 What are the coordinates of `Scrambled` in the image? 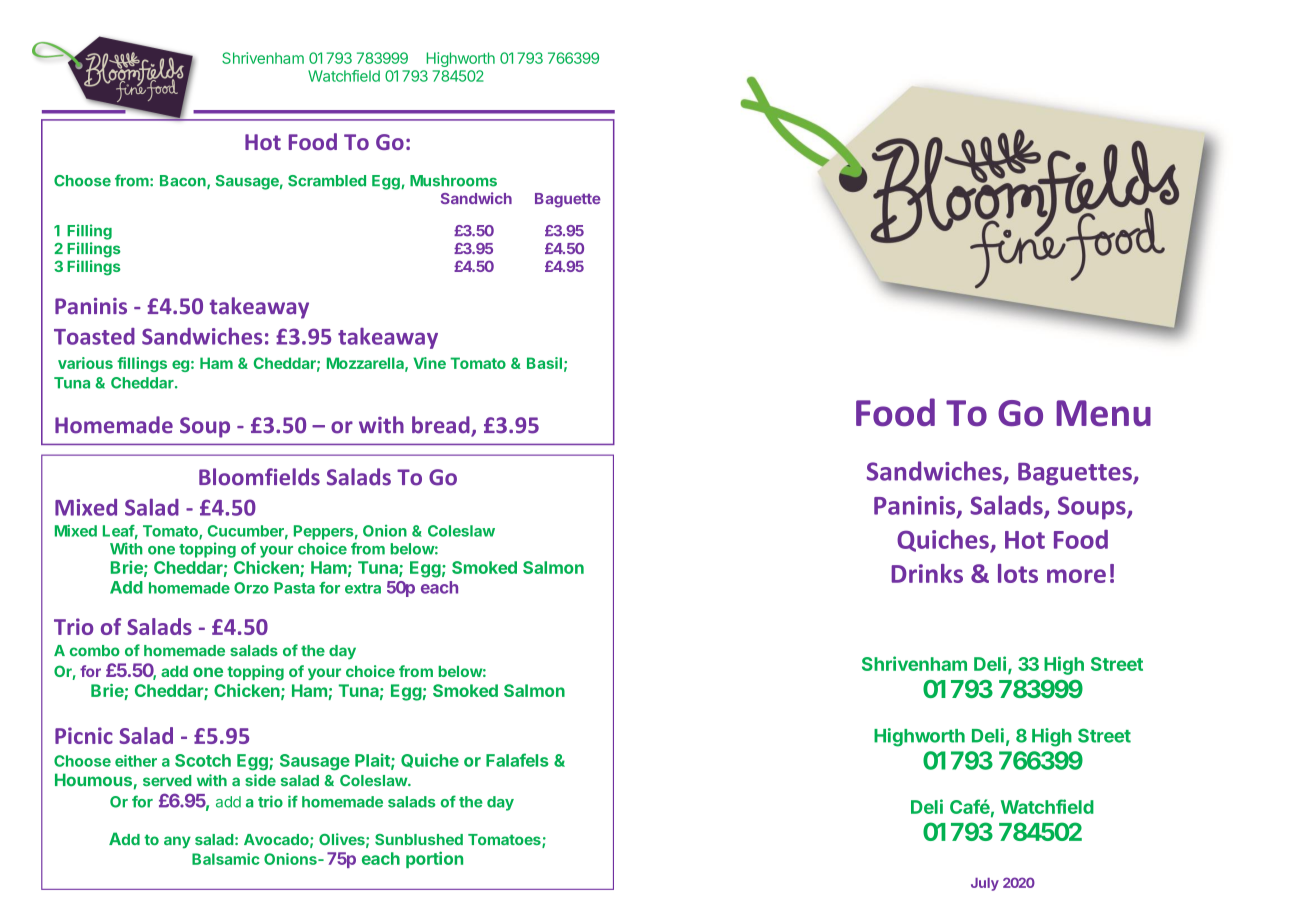 It's located at (327, 181).
